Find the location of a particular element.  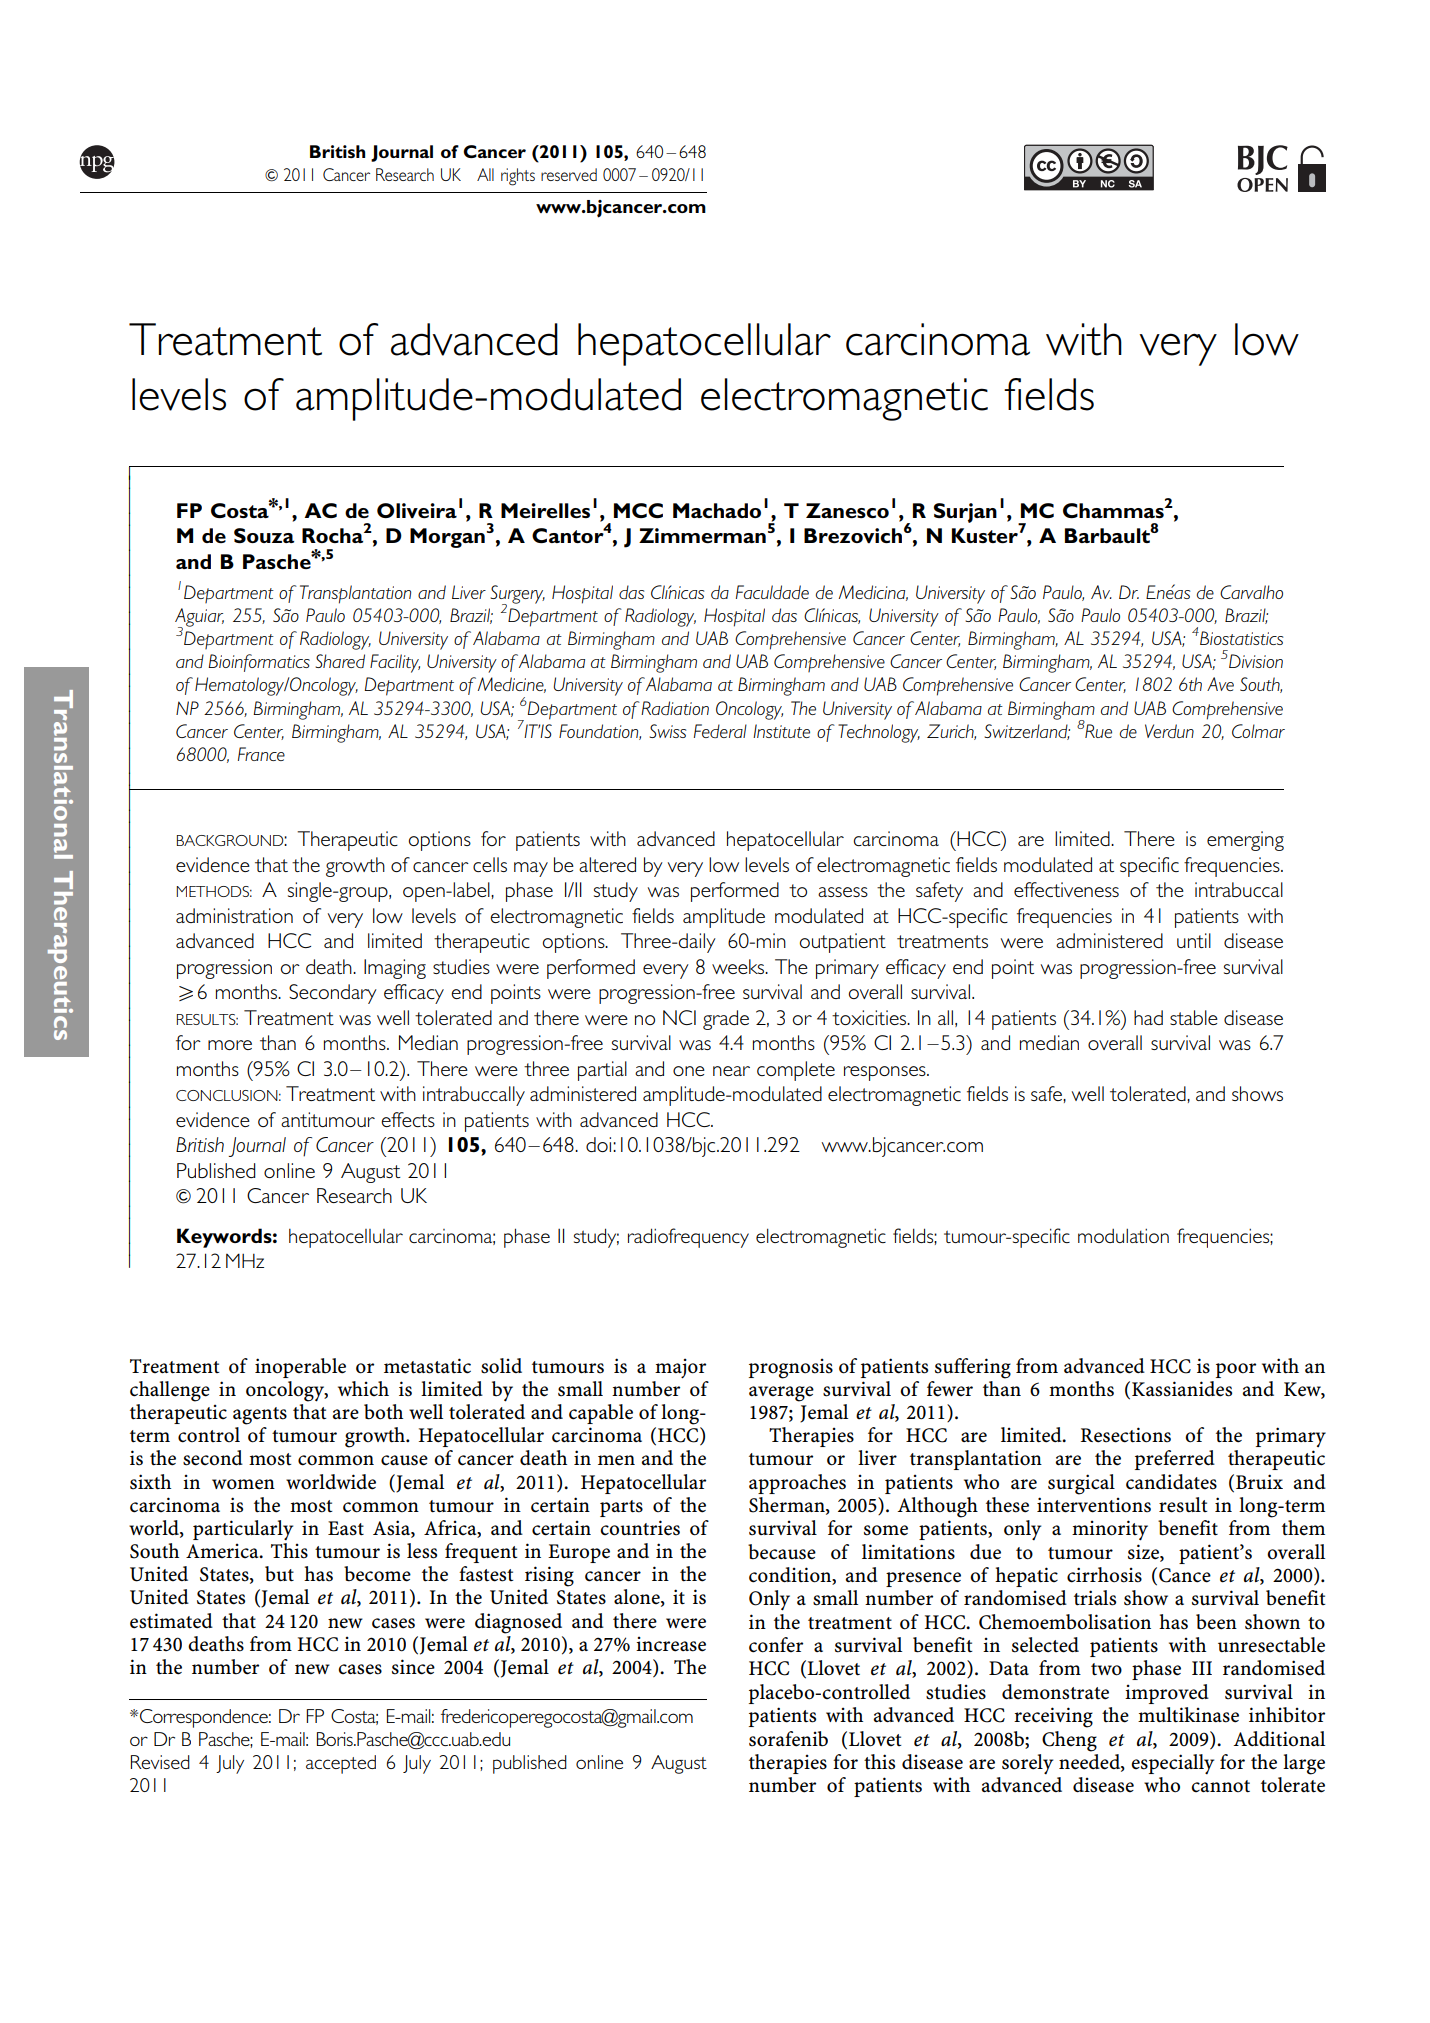

confer is located at coordinates (776, 1645).
